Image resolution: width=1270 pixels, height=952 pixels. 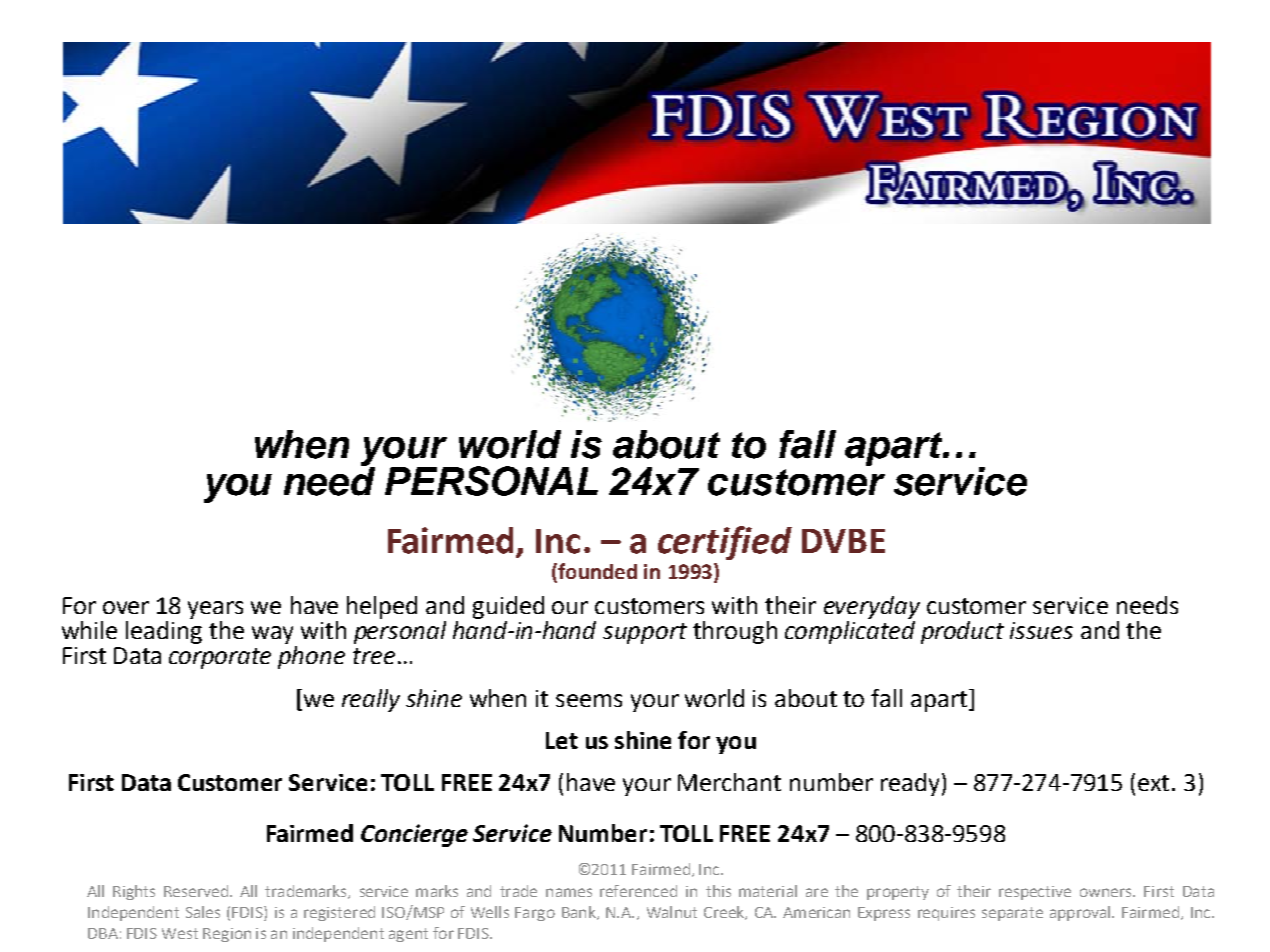 I want to click on Sales, so click(x=203, y=912).
